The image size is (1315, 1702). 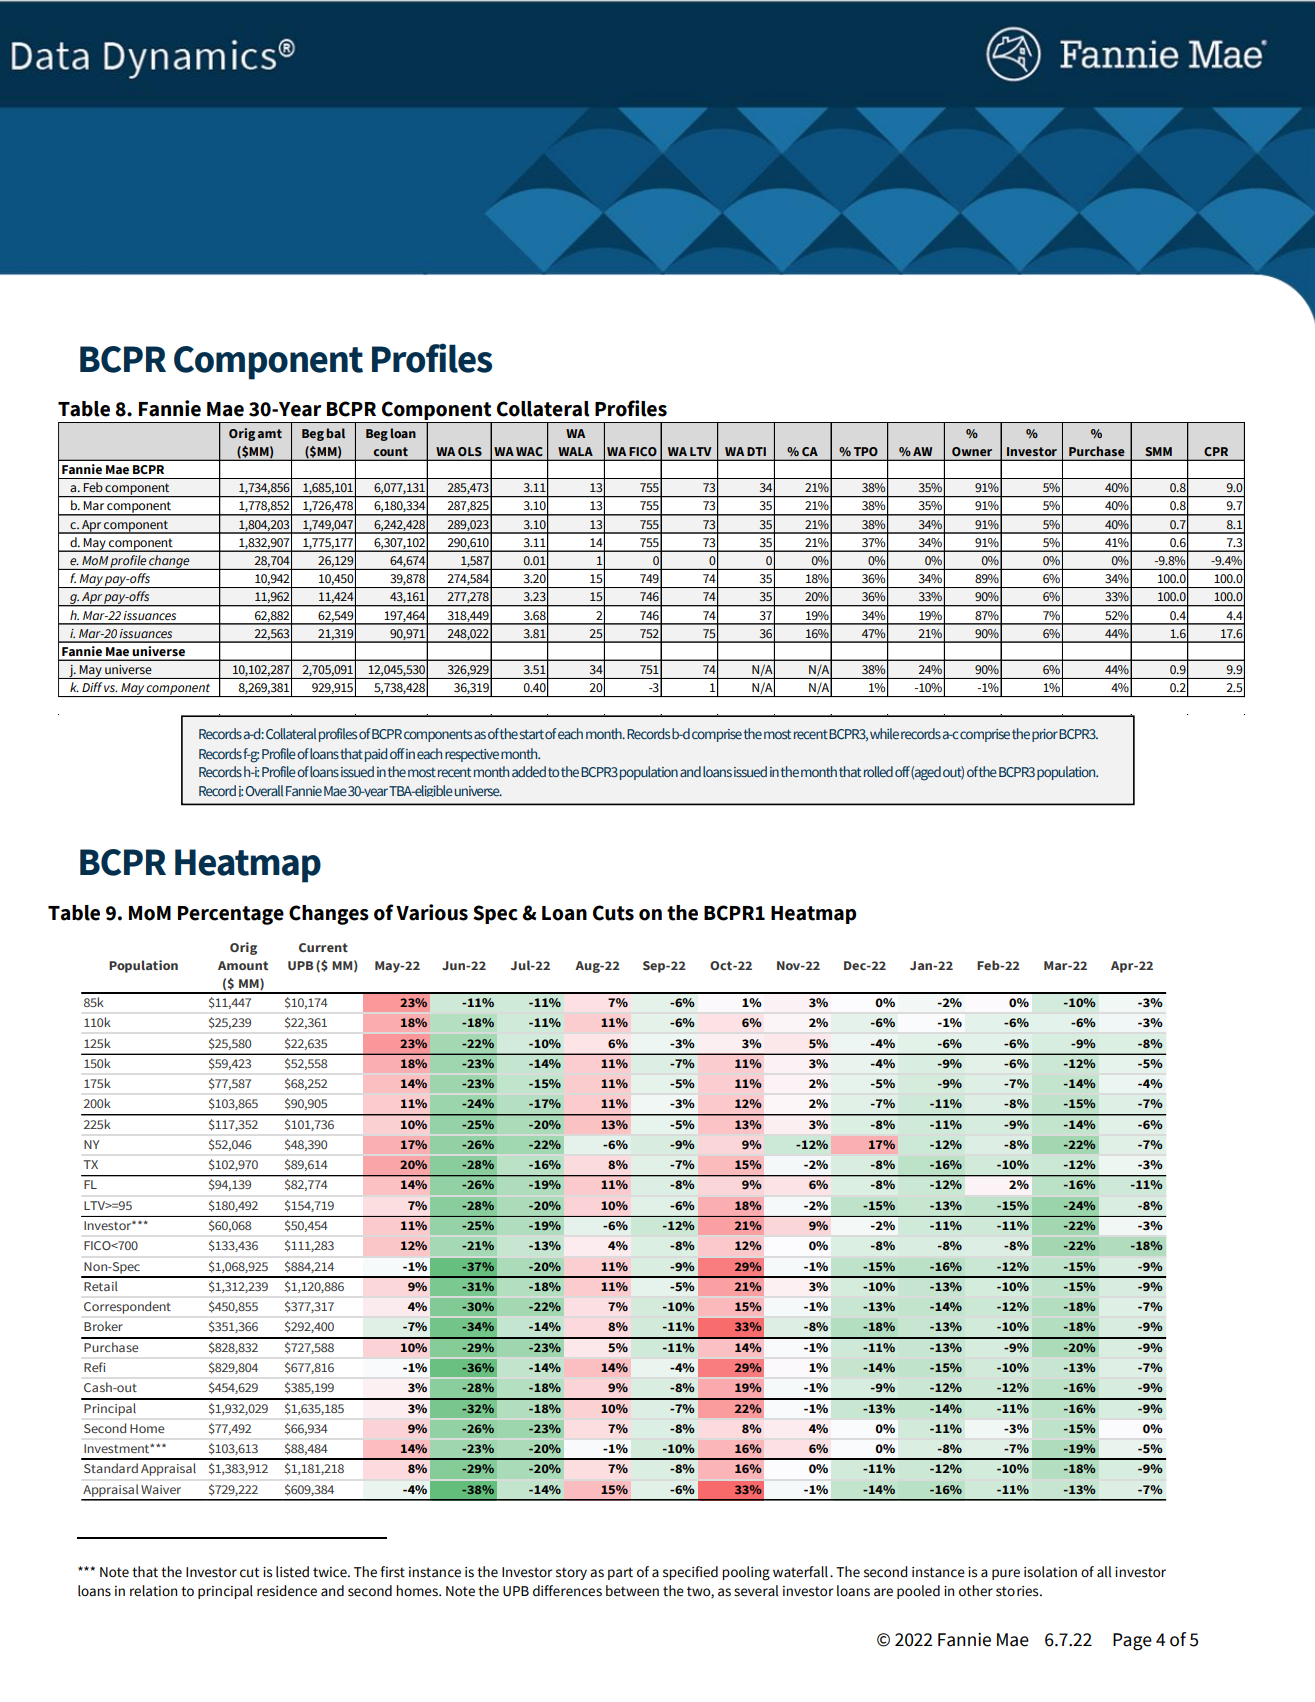 I want to click on Cuts, so click(x=613, y=913).
